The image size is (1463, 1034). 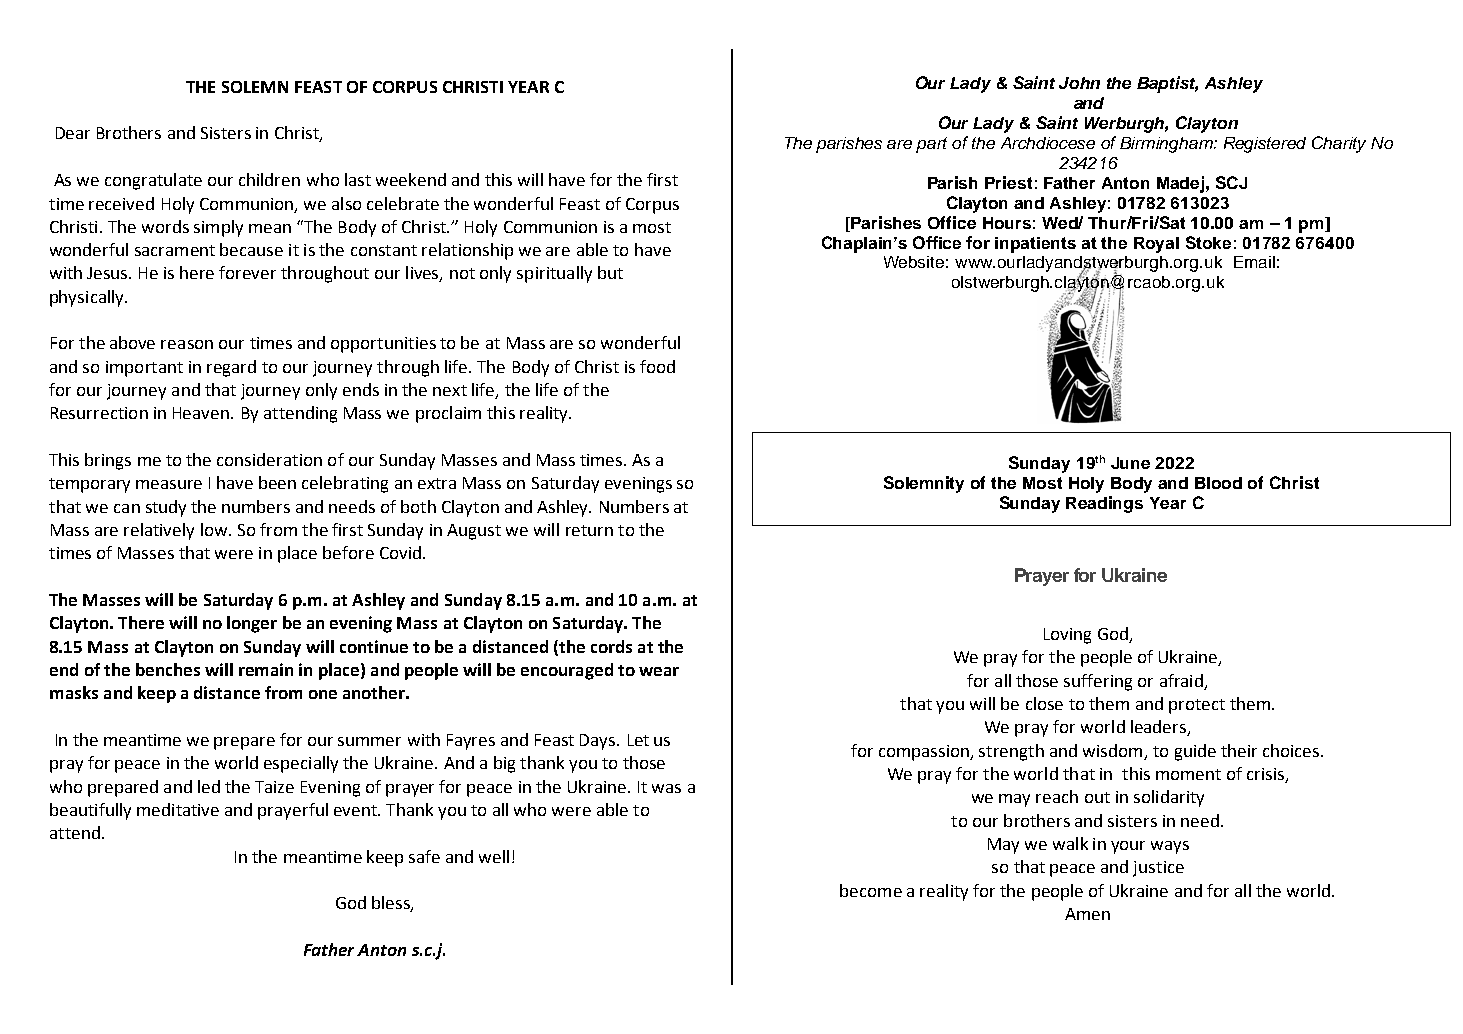 What do you see at coordinates (1158, 869) in the screenshot?
I see `justice` at bounding box center [1158, 869].
